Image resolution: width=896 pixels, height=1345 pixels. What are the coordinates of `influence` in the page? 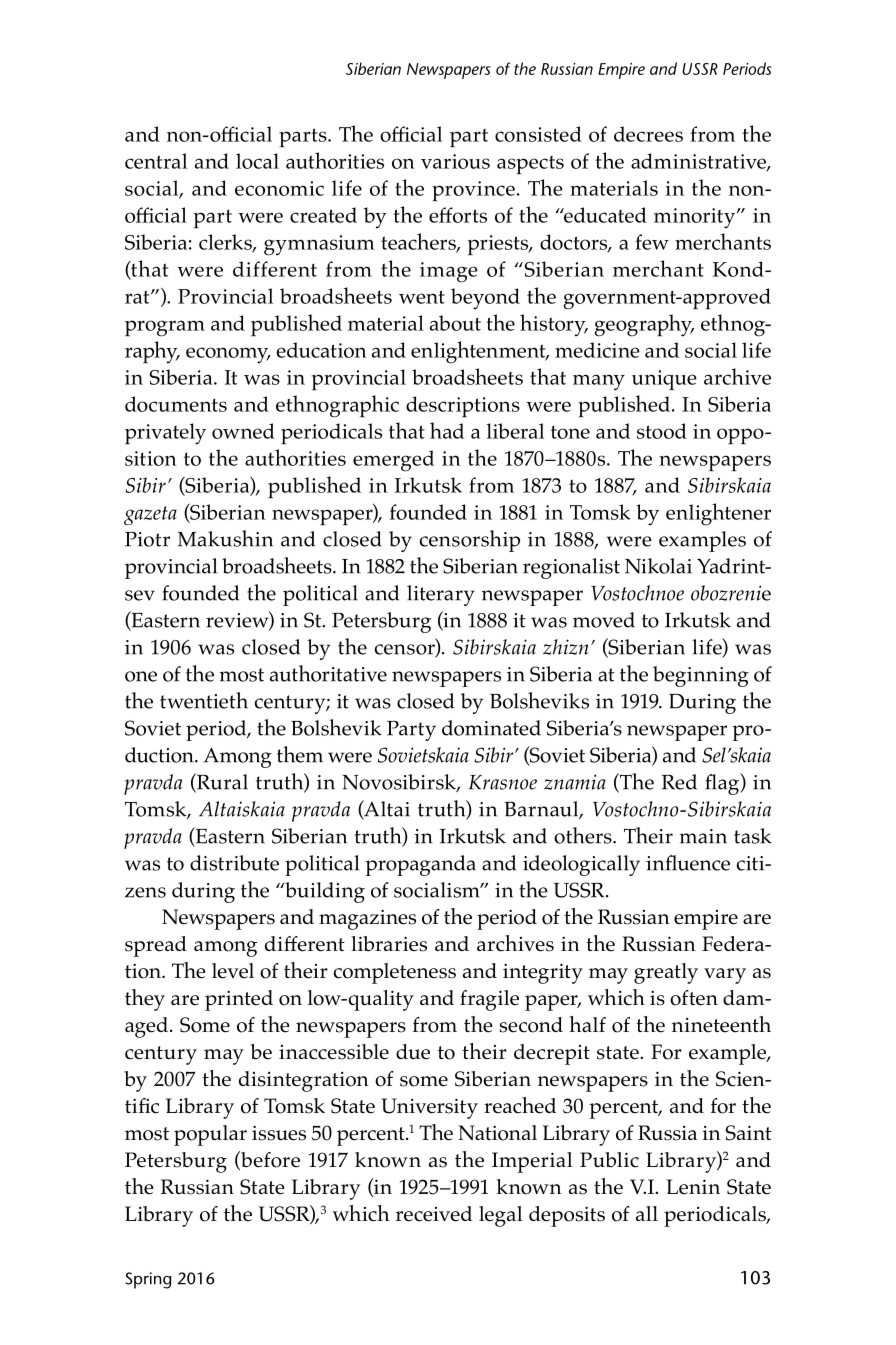 It's located at (688, 863).
